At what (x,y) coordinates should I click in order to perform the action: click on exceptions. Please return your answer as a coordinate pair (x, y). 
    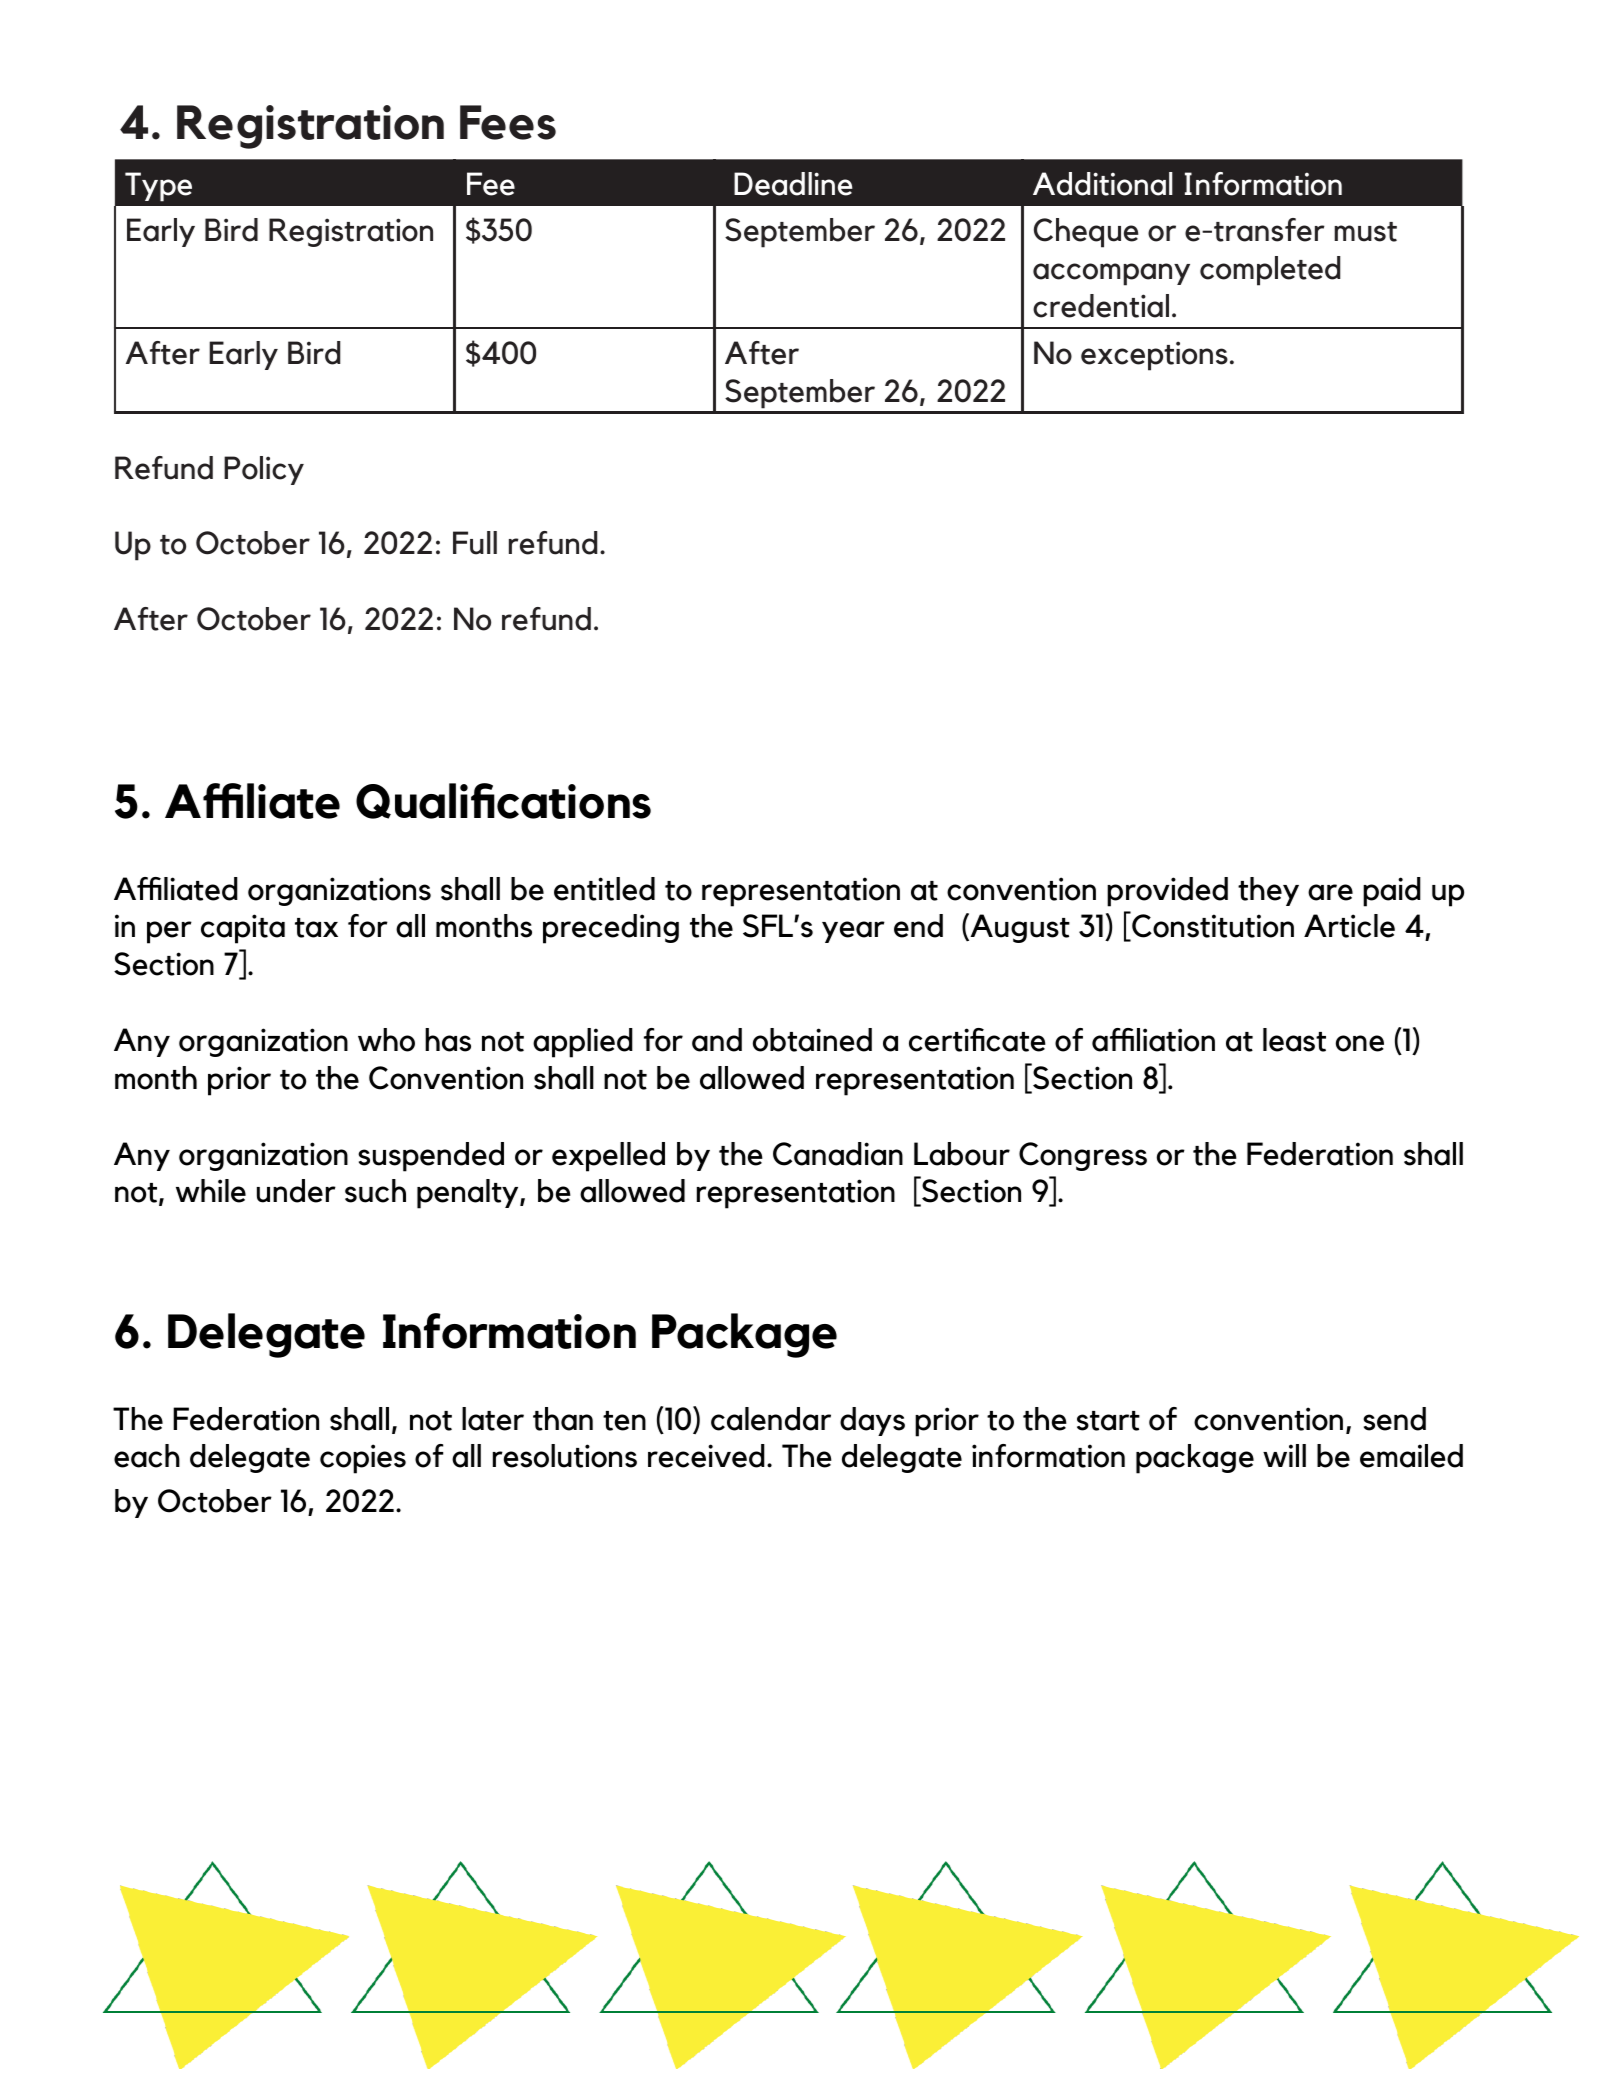
    Looking at the image, I should click on (1154, 356).
